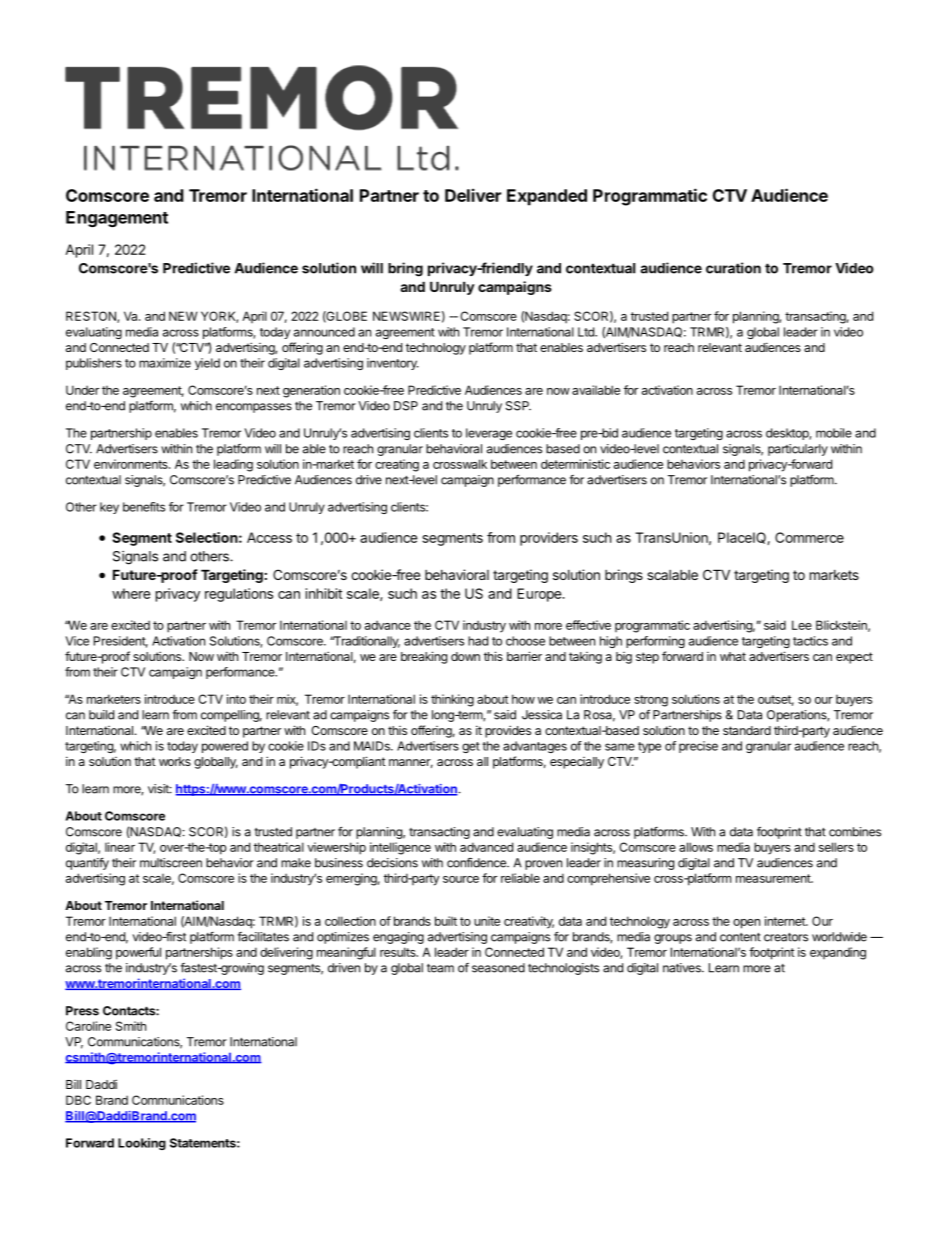  Describe the element at coordinates (440, 968) in the document. I see `team` at that location.
